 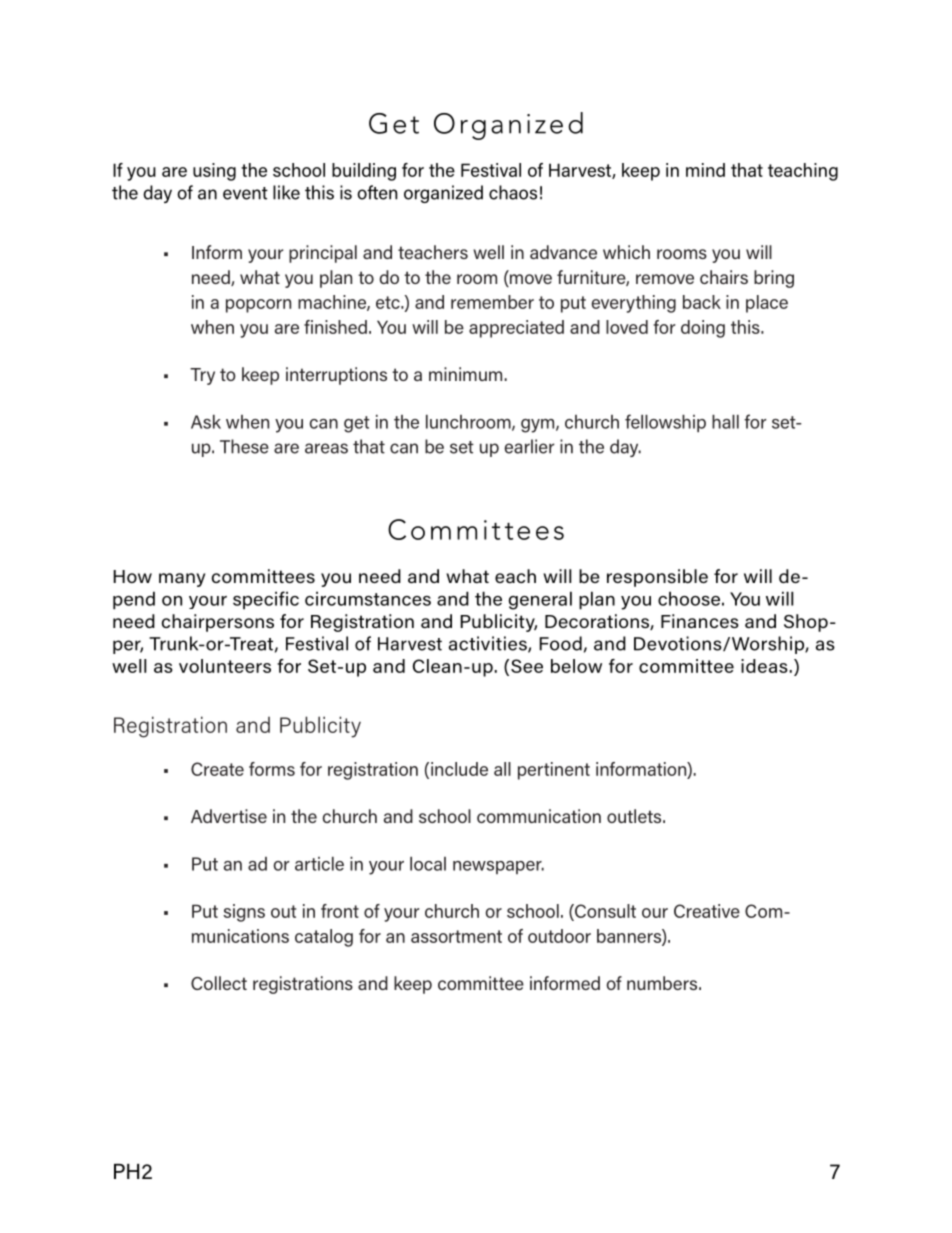 I want to click on assortment, so click(x=456, y=936).
